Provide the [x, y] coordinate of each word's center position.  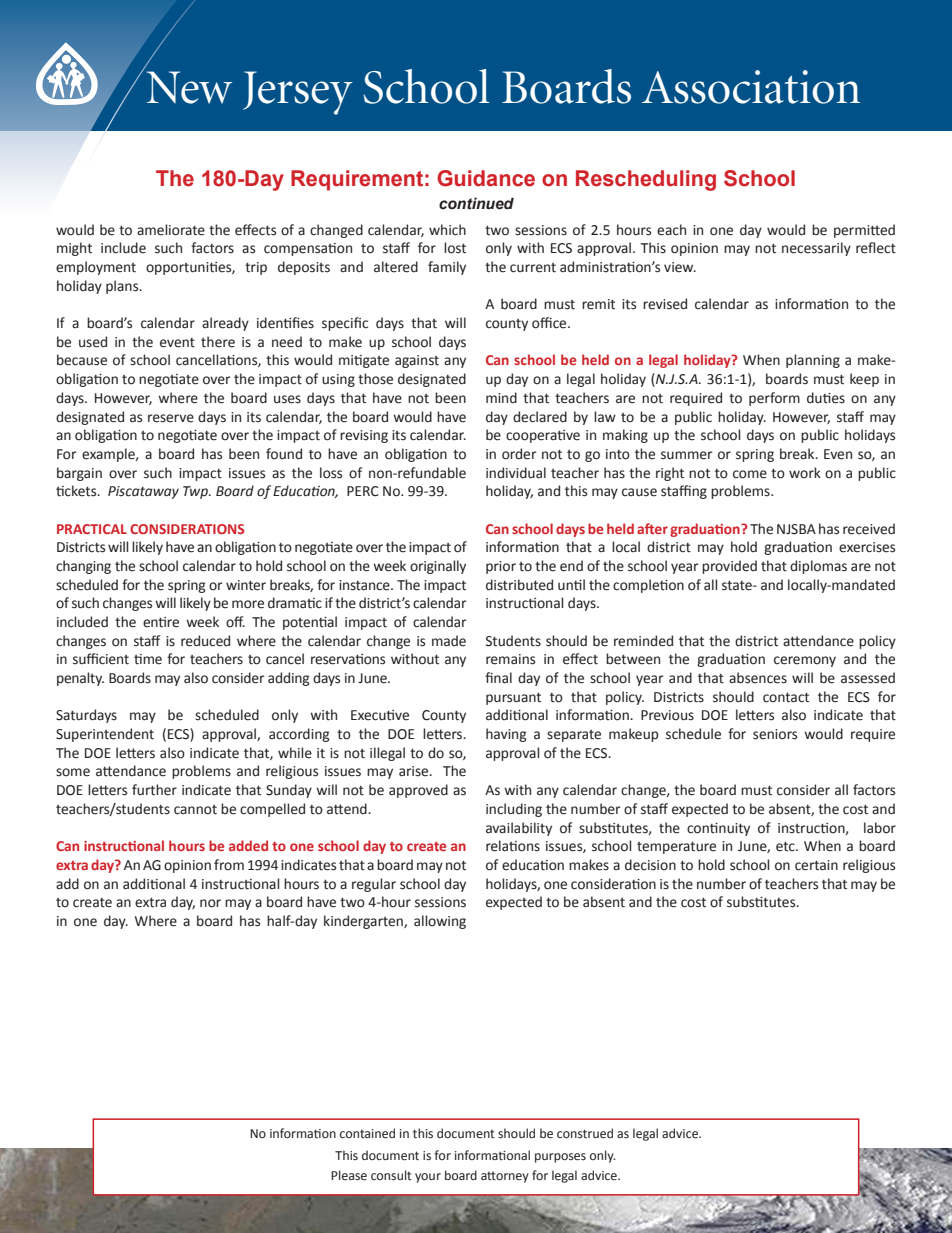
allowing [440, 922]
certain [816, 865]
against [417, 361]
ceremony [805, 661]
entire [161, 622]
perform [774, 399]
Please [349, 1175]
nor [210, 903]
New [189, 87]
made [449, 641]
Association [751, 87]
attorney [505, 1177]
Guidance [486, 178]
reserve [171, 418]
